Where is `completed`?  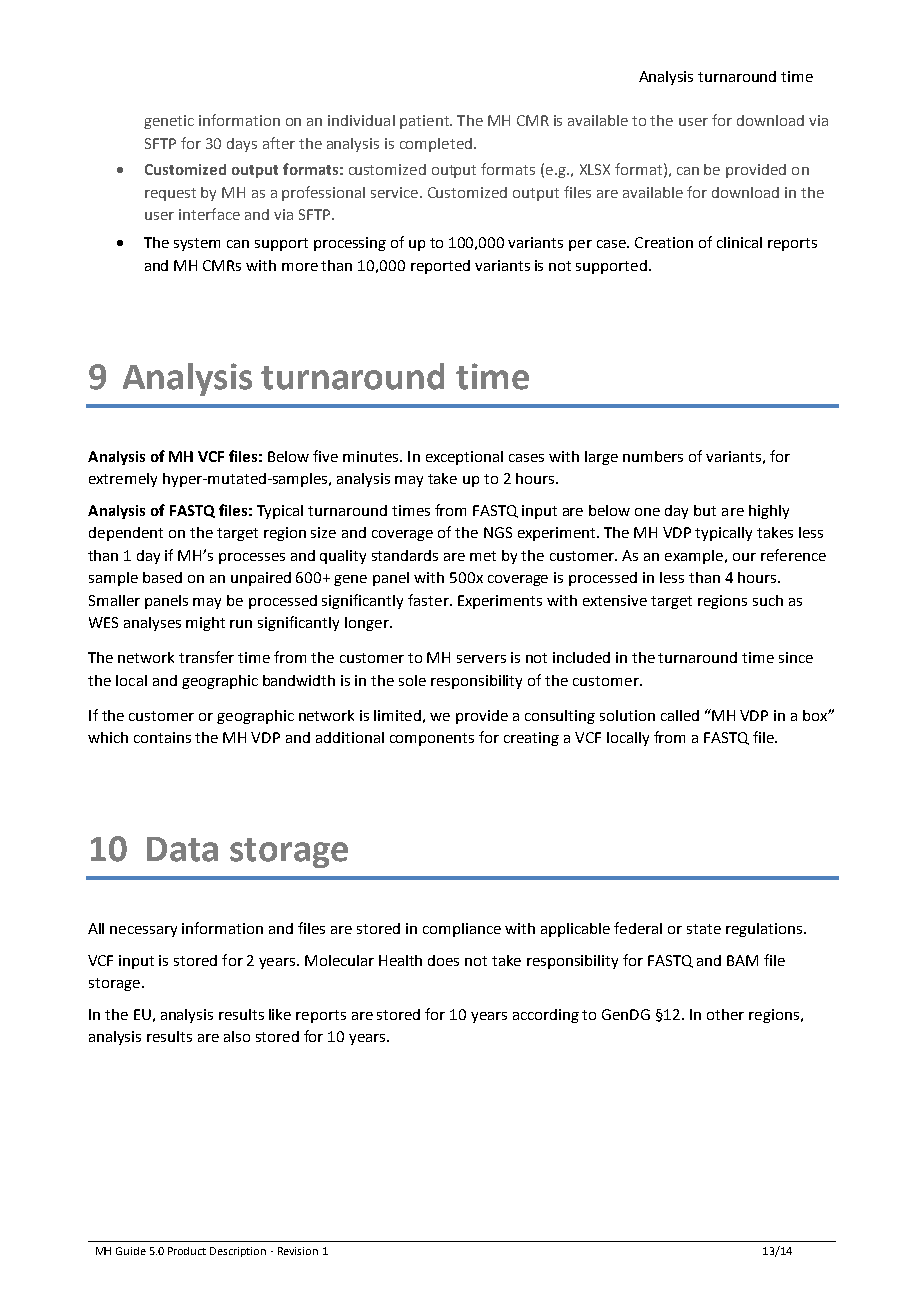 completed is located at coordinates (436, 145).
